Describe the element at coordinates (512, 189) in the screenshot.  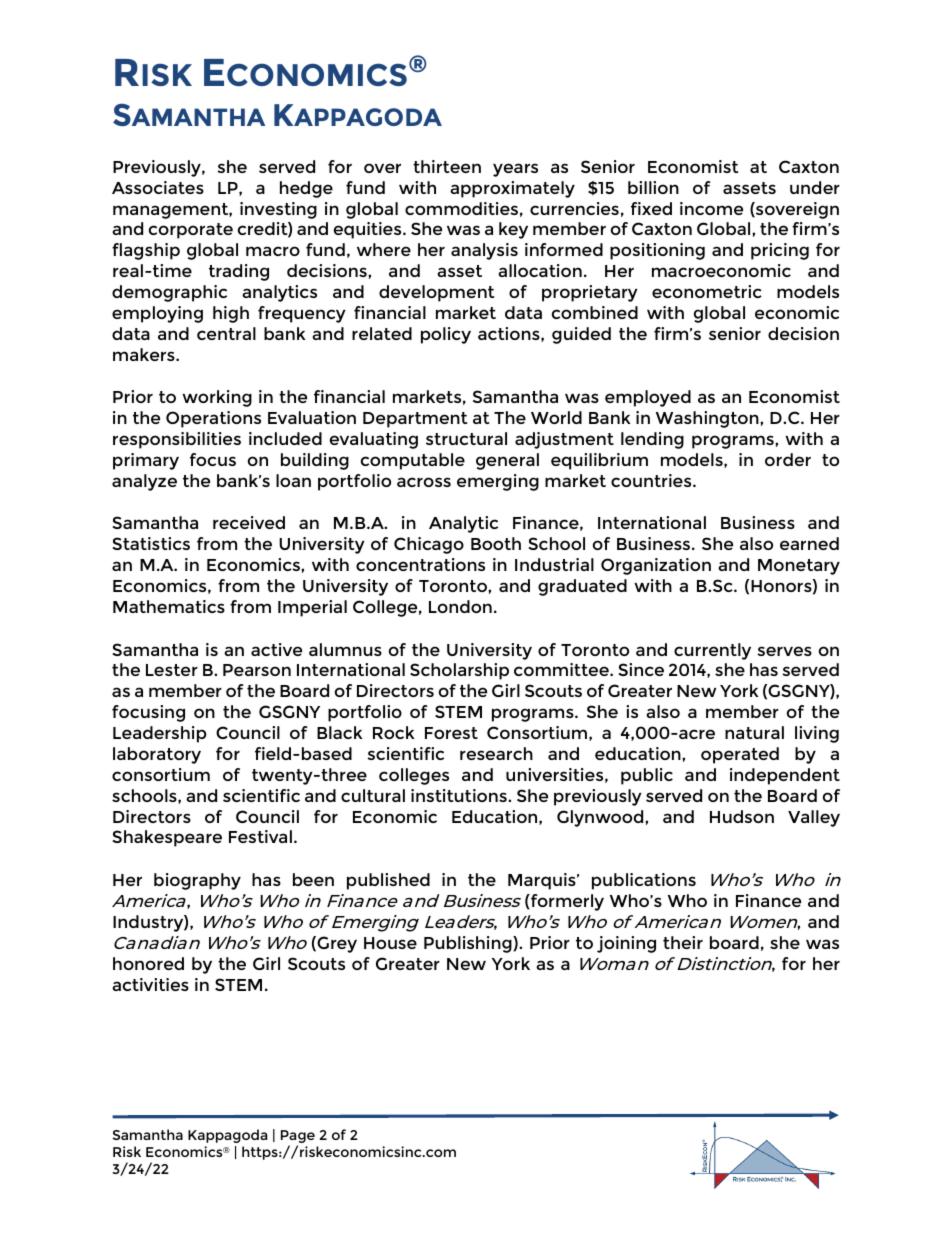
I see `approximately` at that location.
